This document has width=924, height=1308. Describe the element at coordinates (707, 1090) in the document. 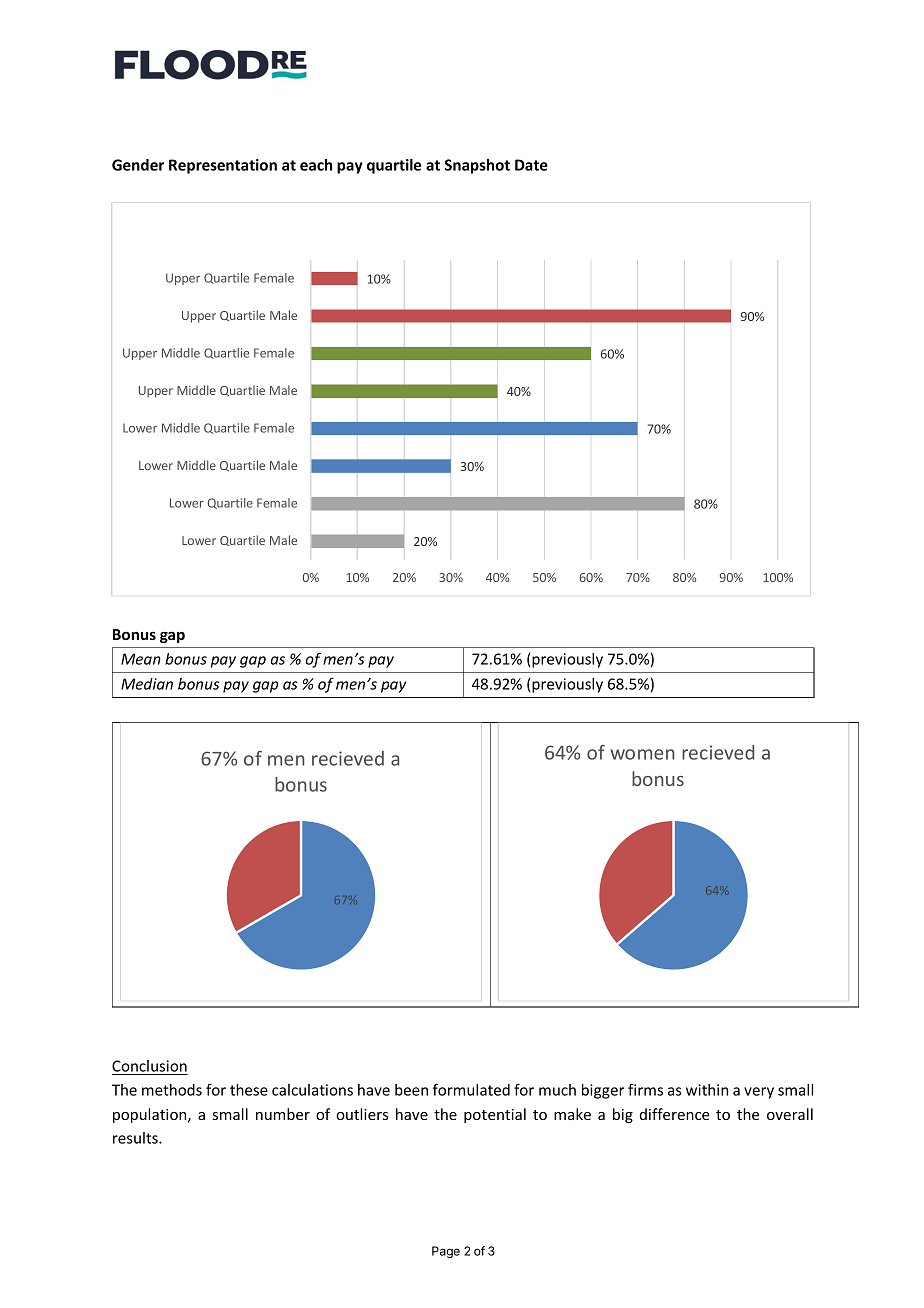

I see `within` at that location.
